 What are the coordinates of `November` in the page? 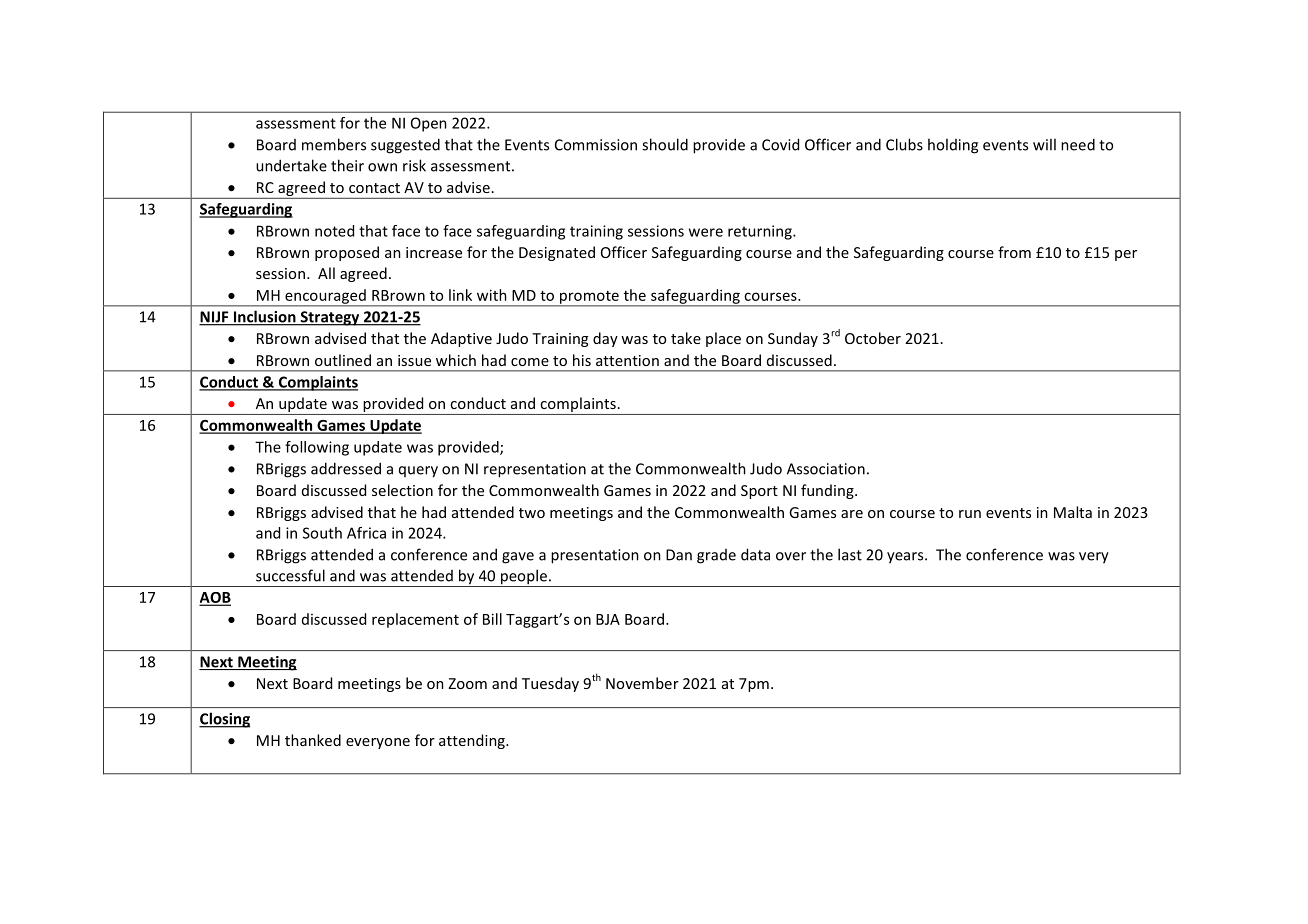 It's located at (642, 683).
